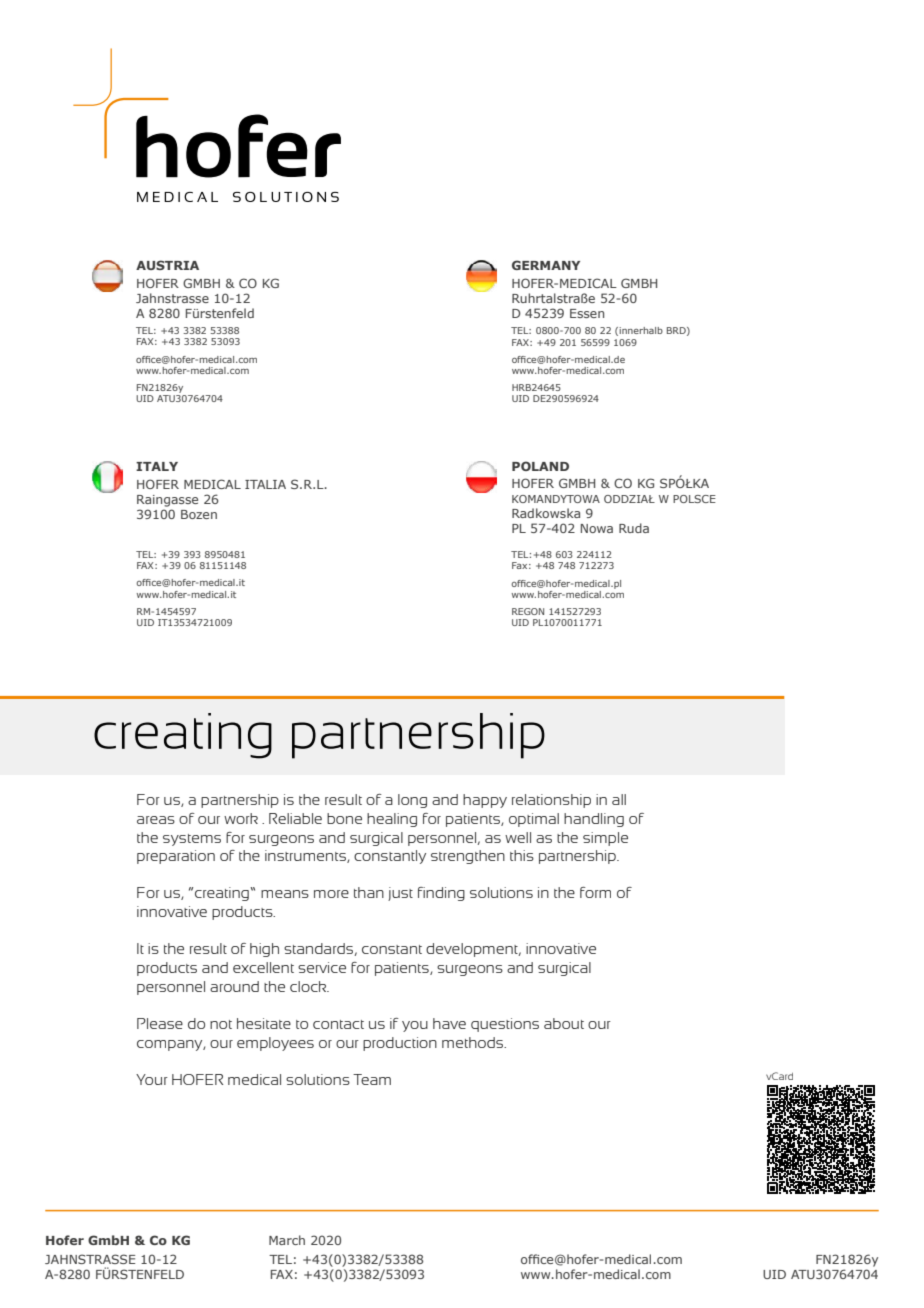 This image has width=924, height=1308. I want to click on GERMANY, so click(546, 265).
